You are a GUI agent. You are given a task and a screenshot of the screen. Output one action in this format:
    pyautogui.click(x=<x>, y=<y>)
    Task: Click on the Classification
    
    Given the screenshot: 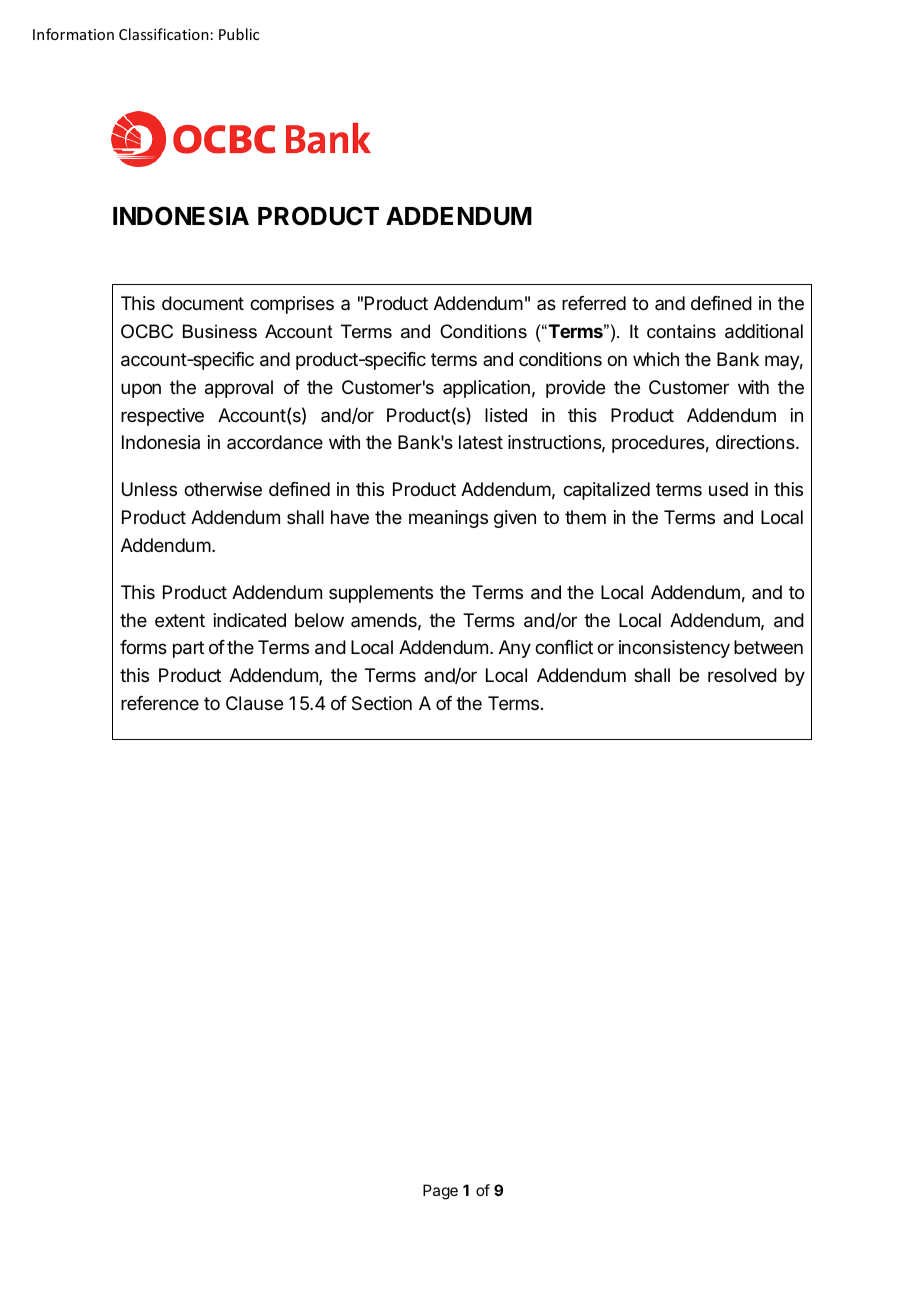 What is the action you would take?
    pyautogui.click(x=164, y=34)
